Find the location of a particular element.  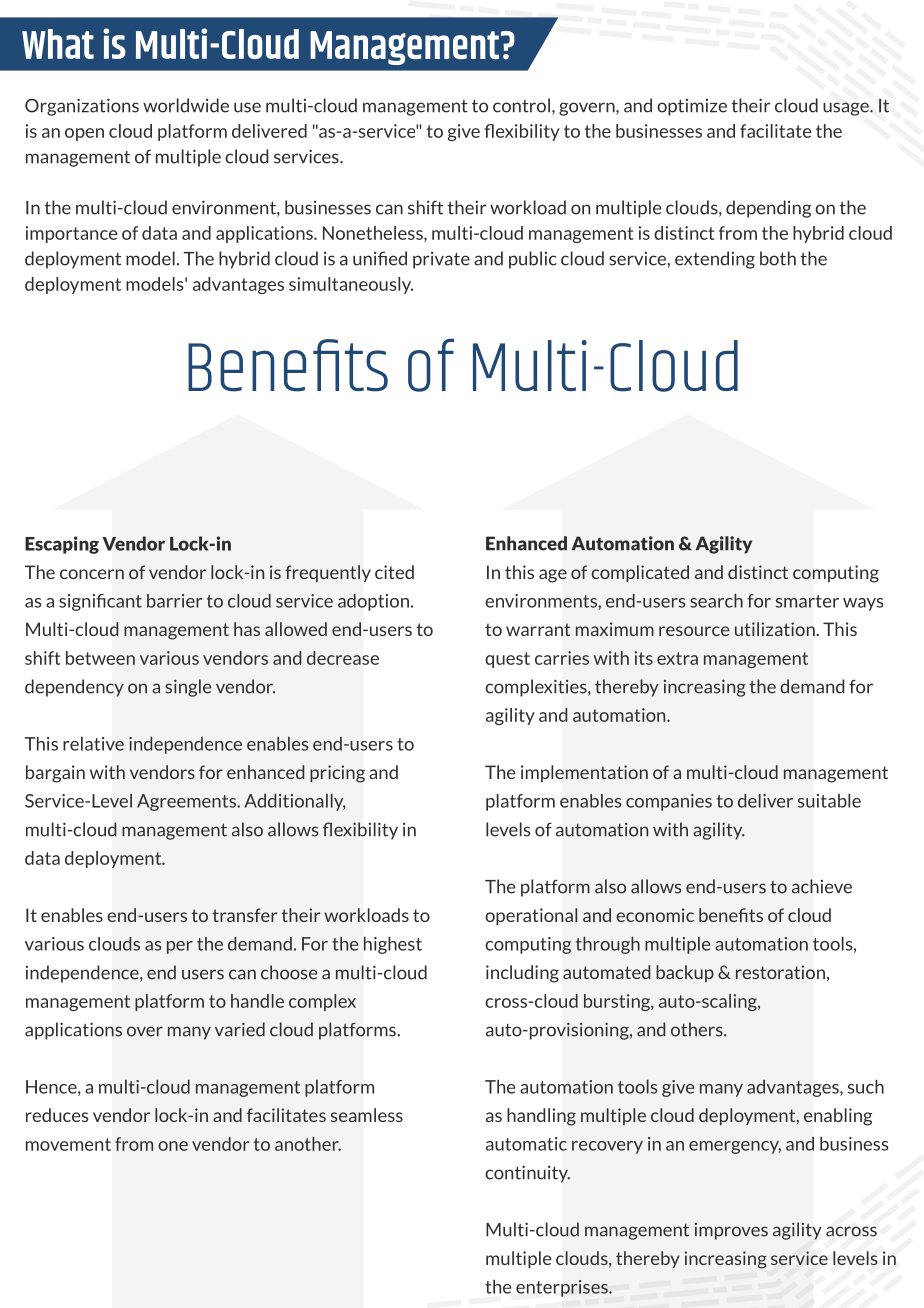

Escaping is located at coordinates (62, 545).
